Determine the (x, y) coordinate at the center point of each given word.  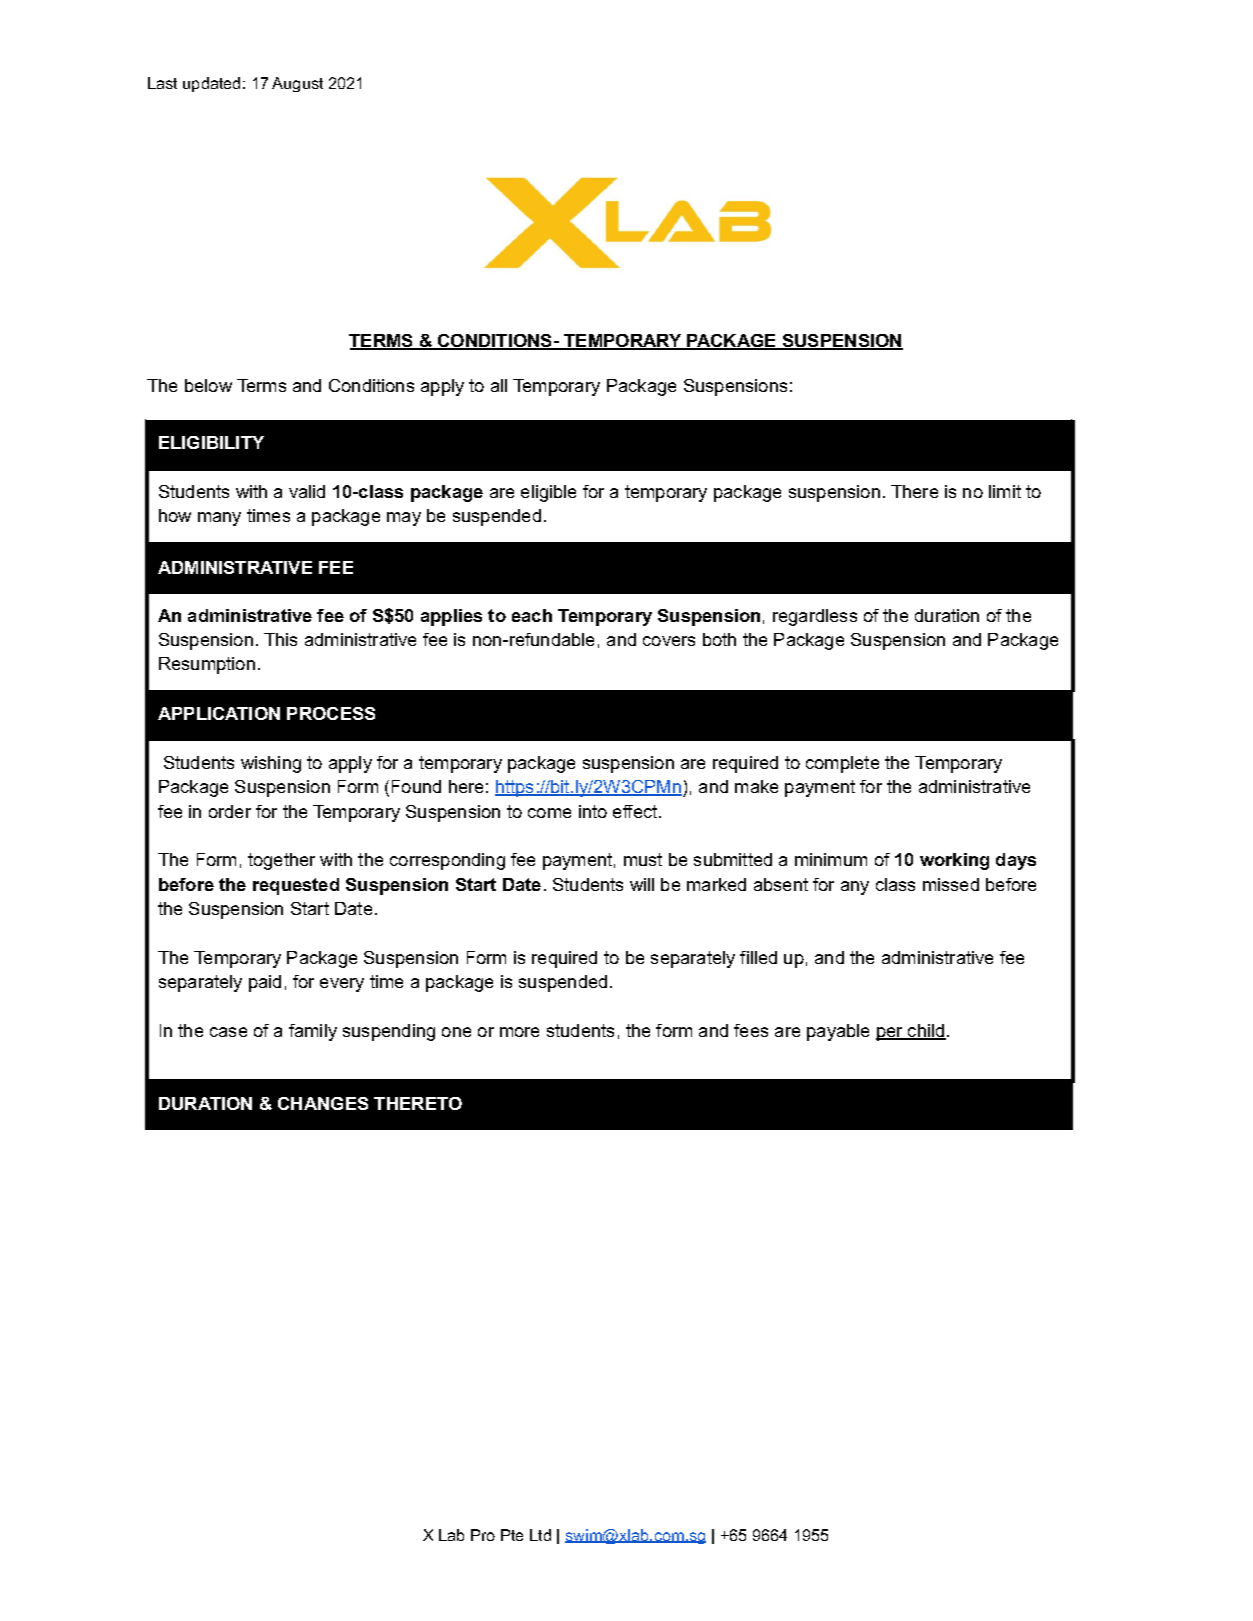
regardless (815, 617)
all (499, 385)
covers (669, 641)
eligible (548, 493)
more (519, 1032)
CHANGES (323, 1103)
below (208, 385)
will (642, 884)
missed (951, 884)
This (280, 639)
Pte (512, 1535)
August (297, 84)
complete (842, 764)
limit (1005, 491)
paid (265, 983)
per (891, 1034)
